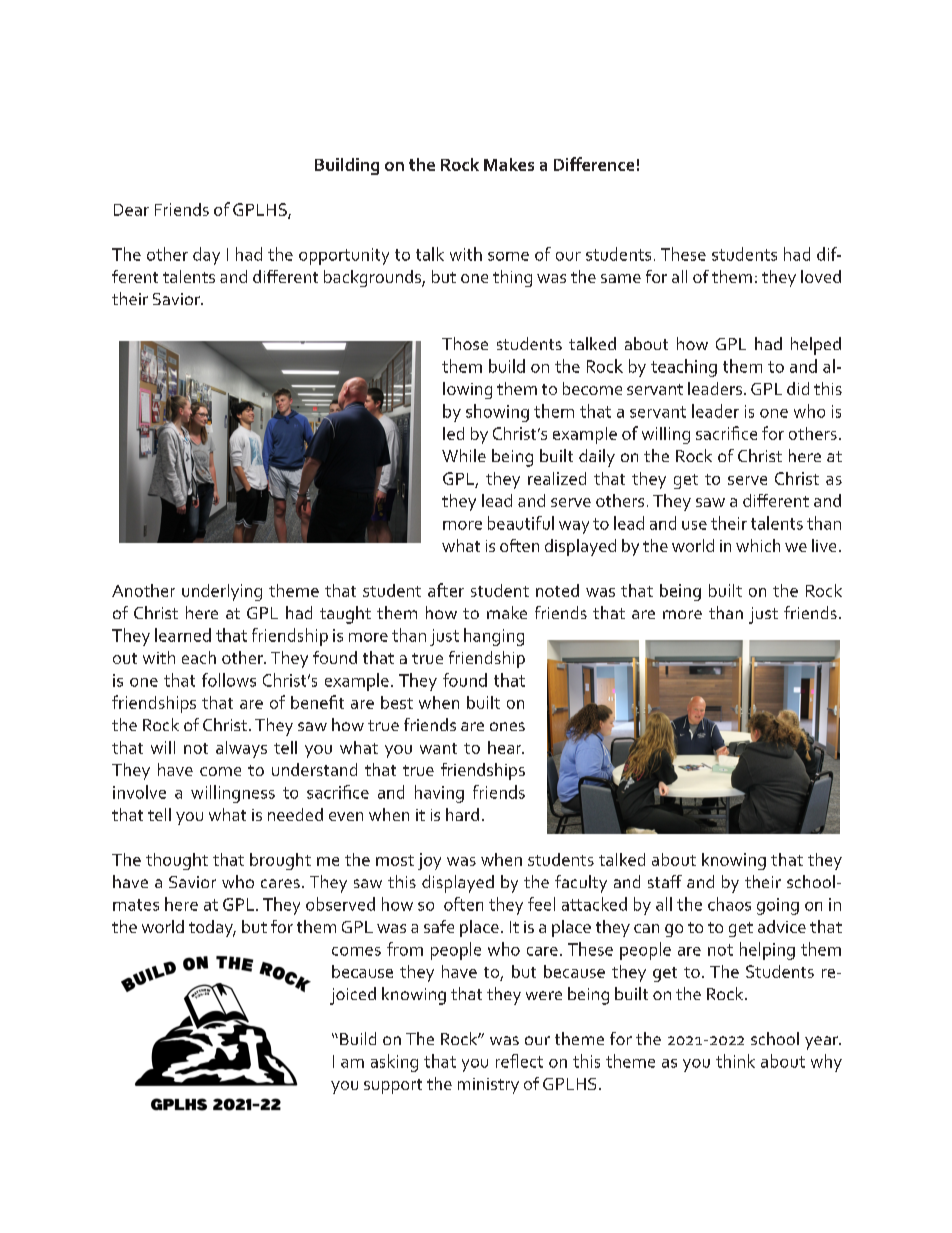  What do you see at coordinates (729, 904) in the page?
I see `chaos` at bounding box center [729, 904].
